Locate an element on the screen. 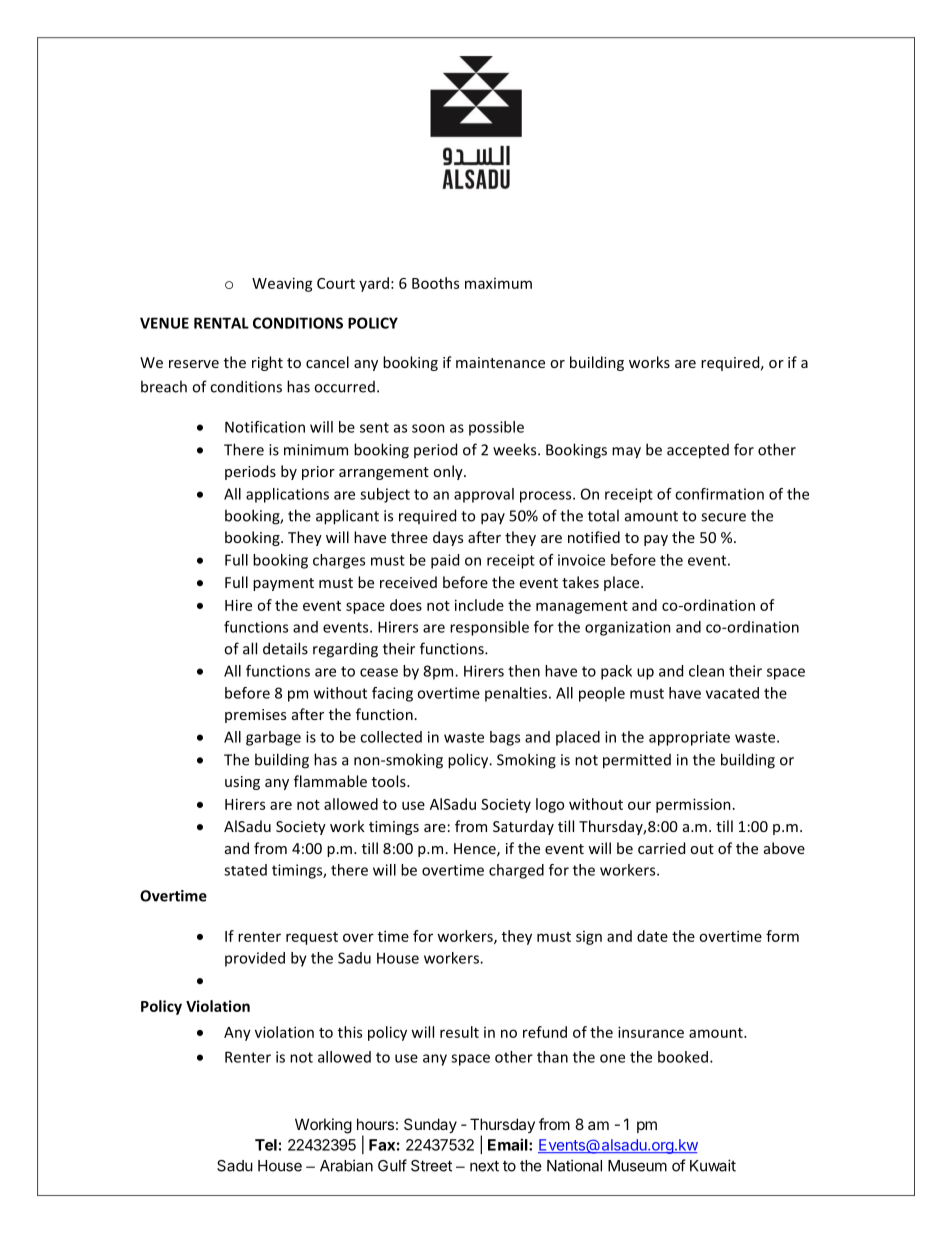  RENTAL is located at coordinates (221, 323).
